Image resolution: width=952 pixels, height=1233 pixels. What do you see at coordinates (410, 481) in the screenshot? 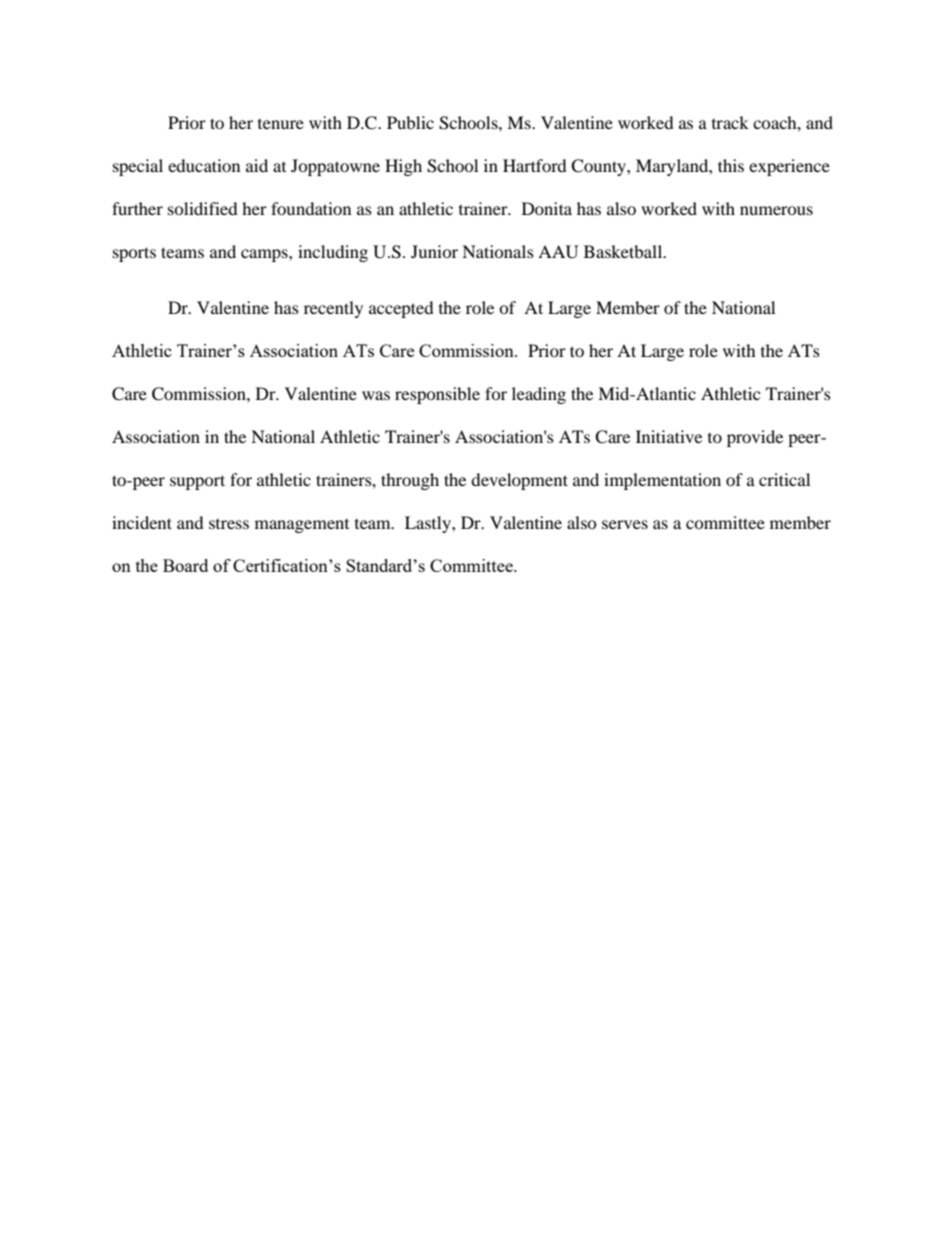
I see `through` at bounding box center [410, 481].
